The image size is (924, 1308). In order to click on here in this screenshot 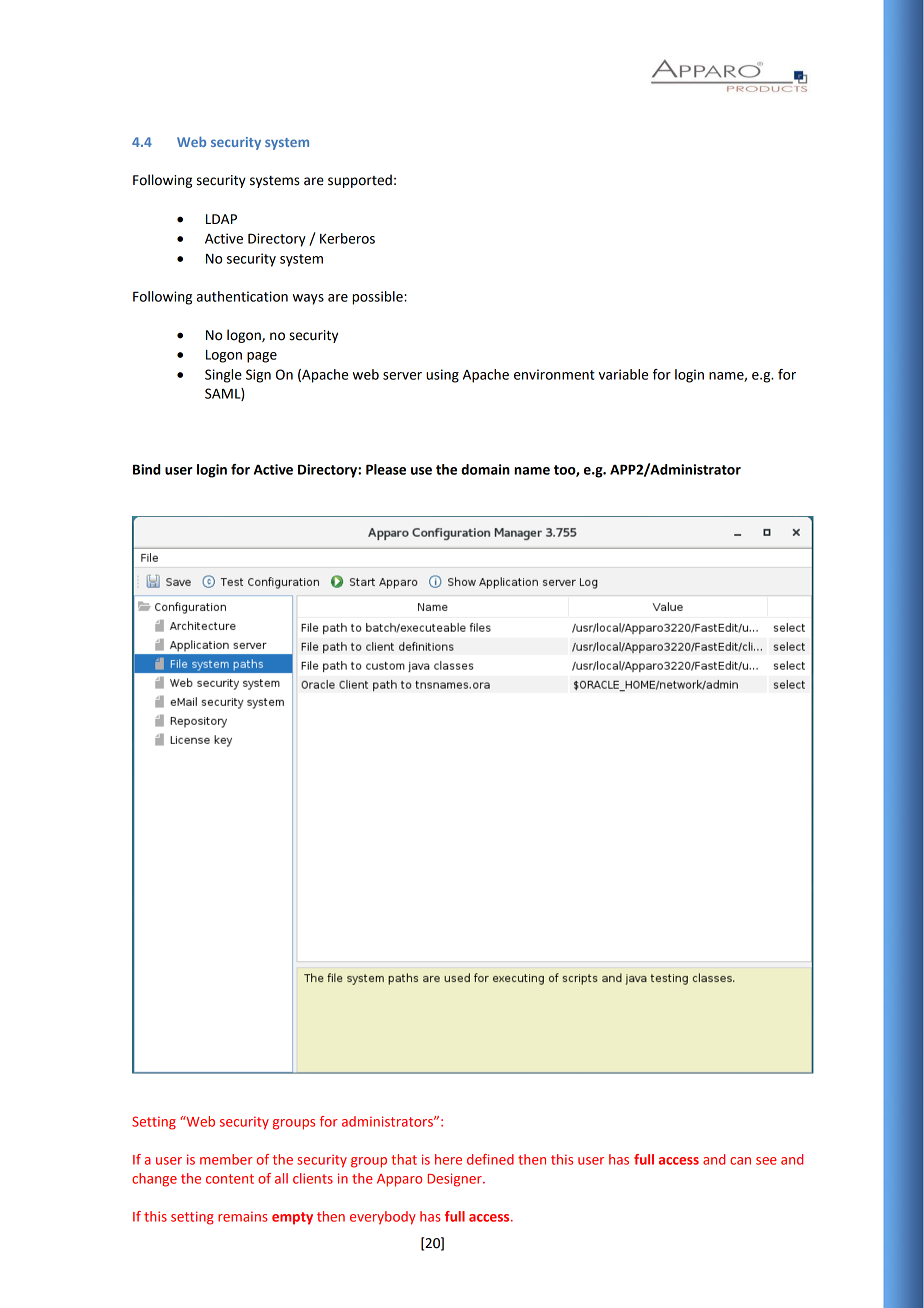, I will do `click(448, 1159)`.
